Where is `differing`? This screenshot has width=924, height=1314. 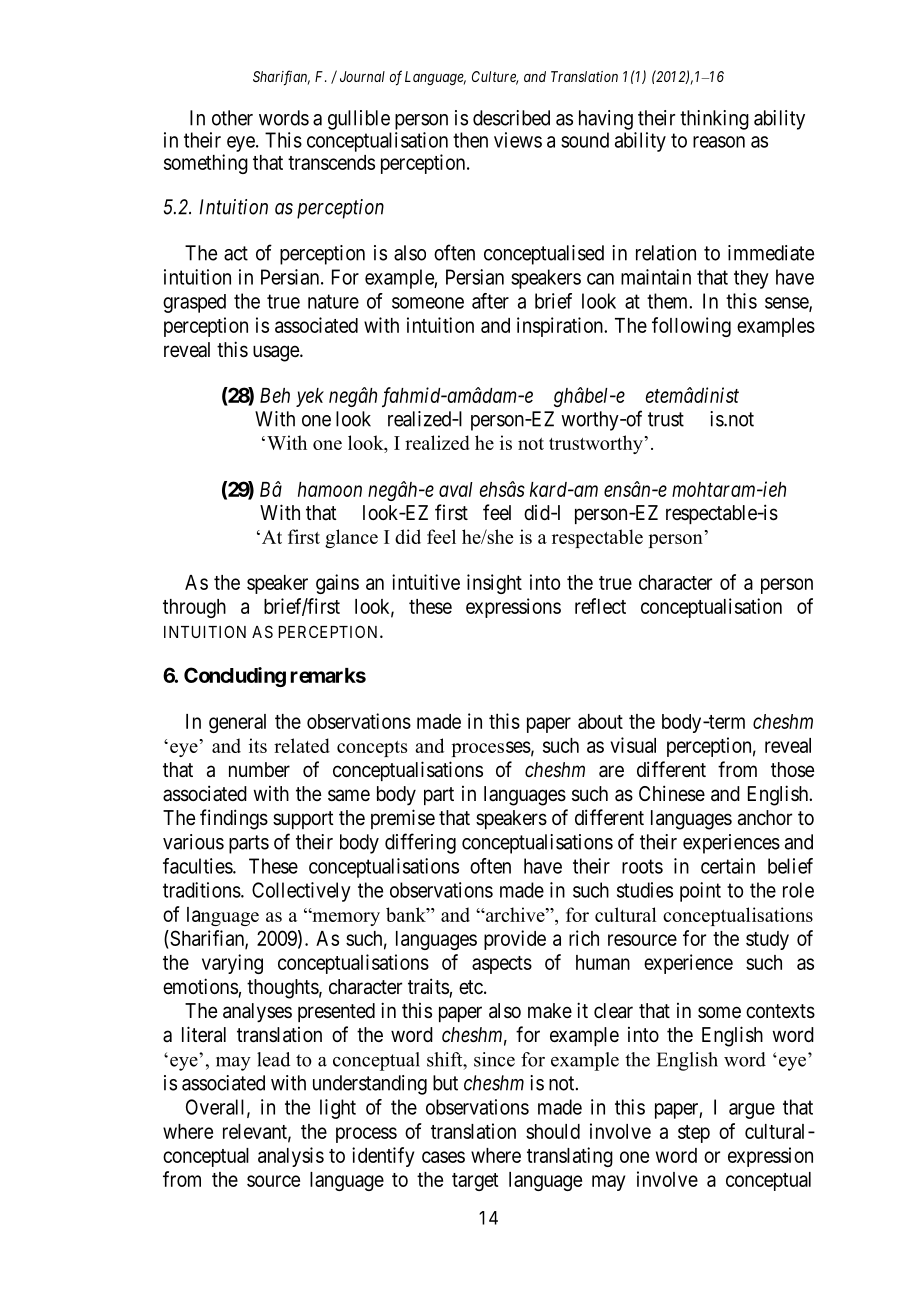
differing is located at coordinates (420, 843).
